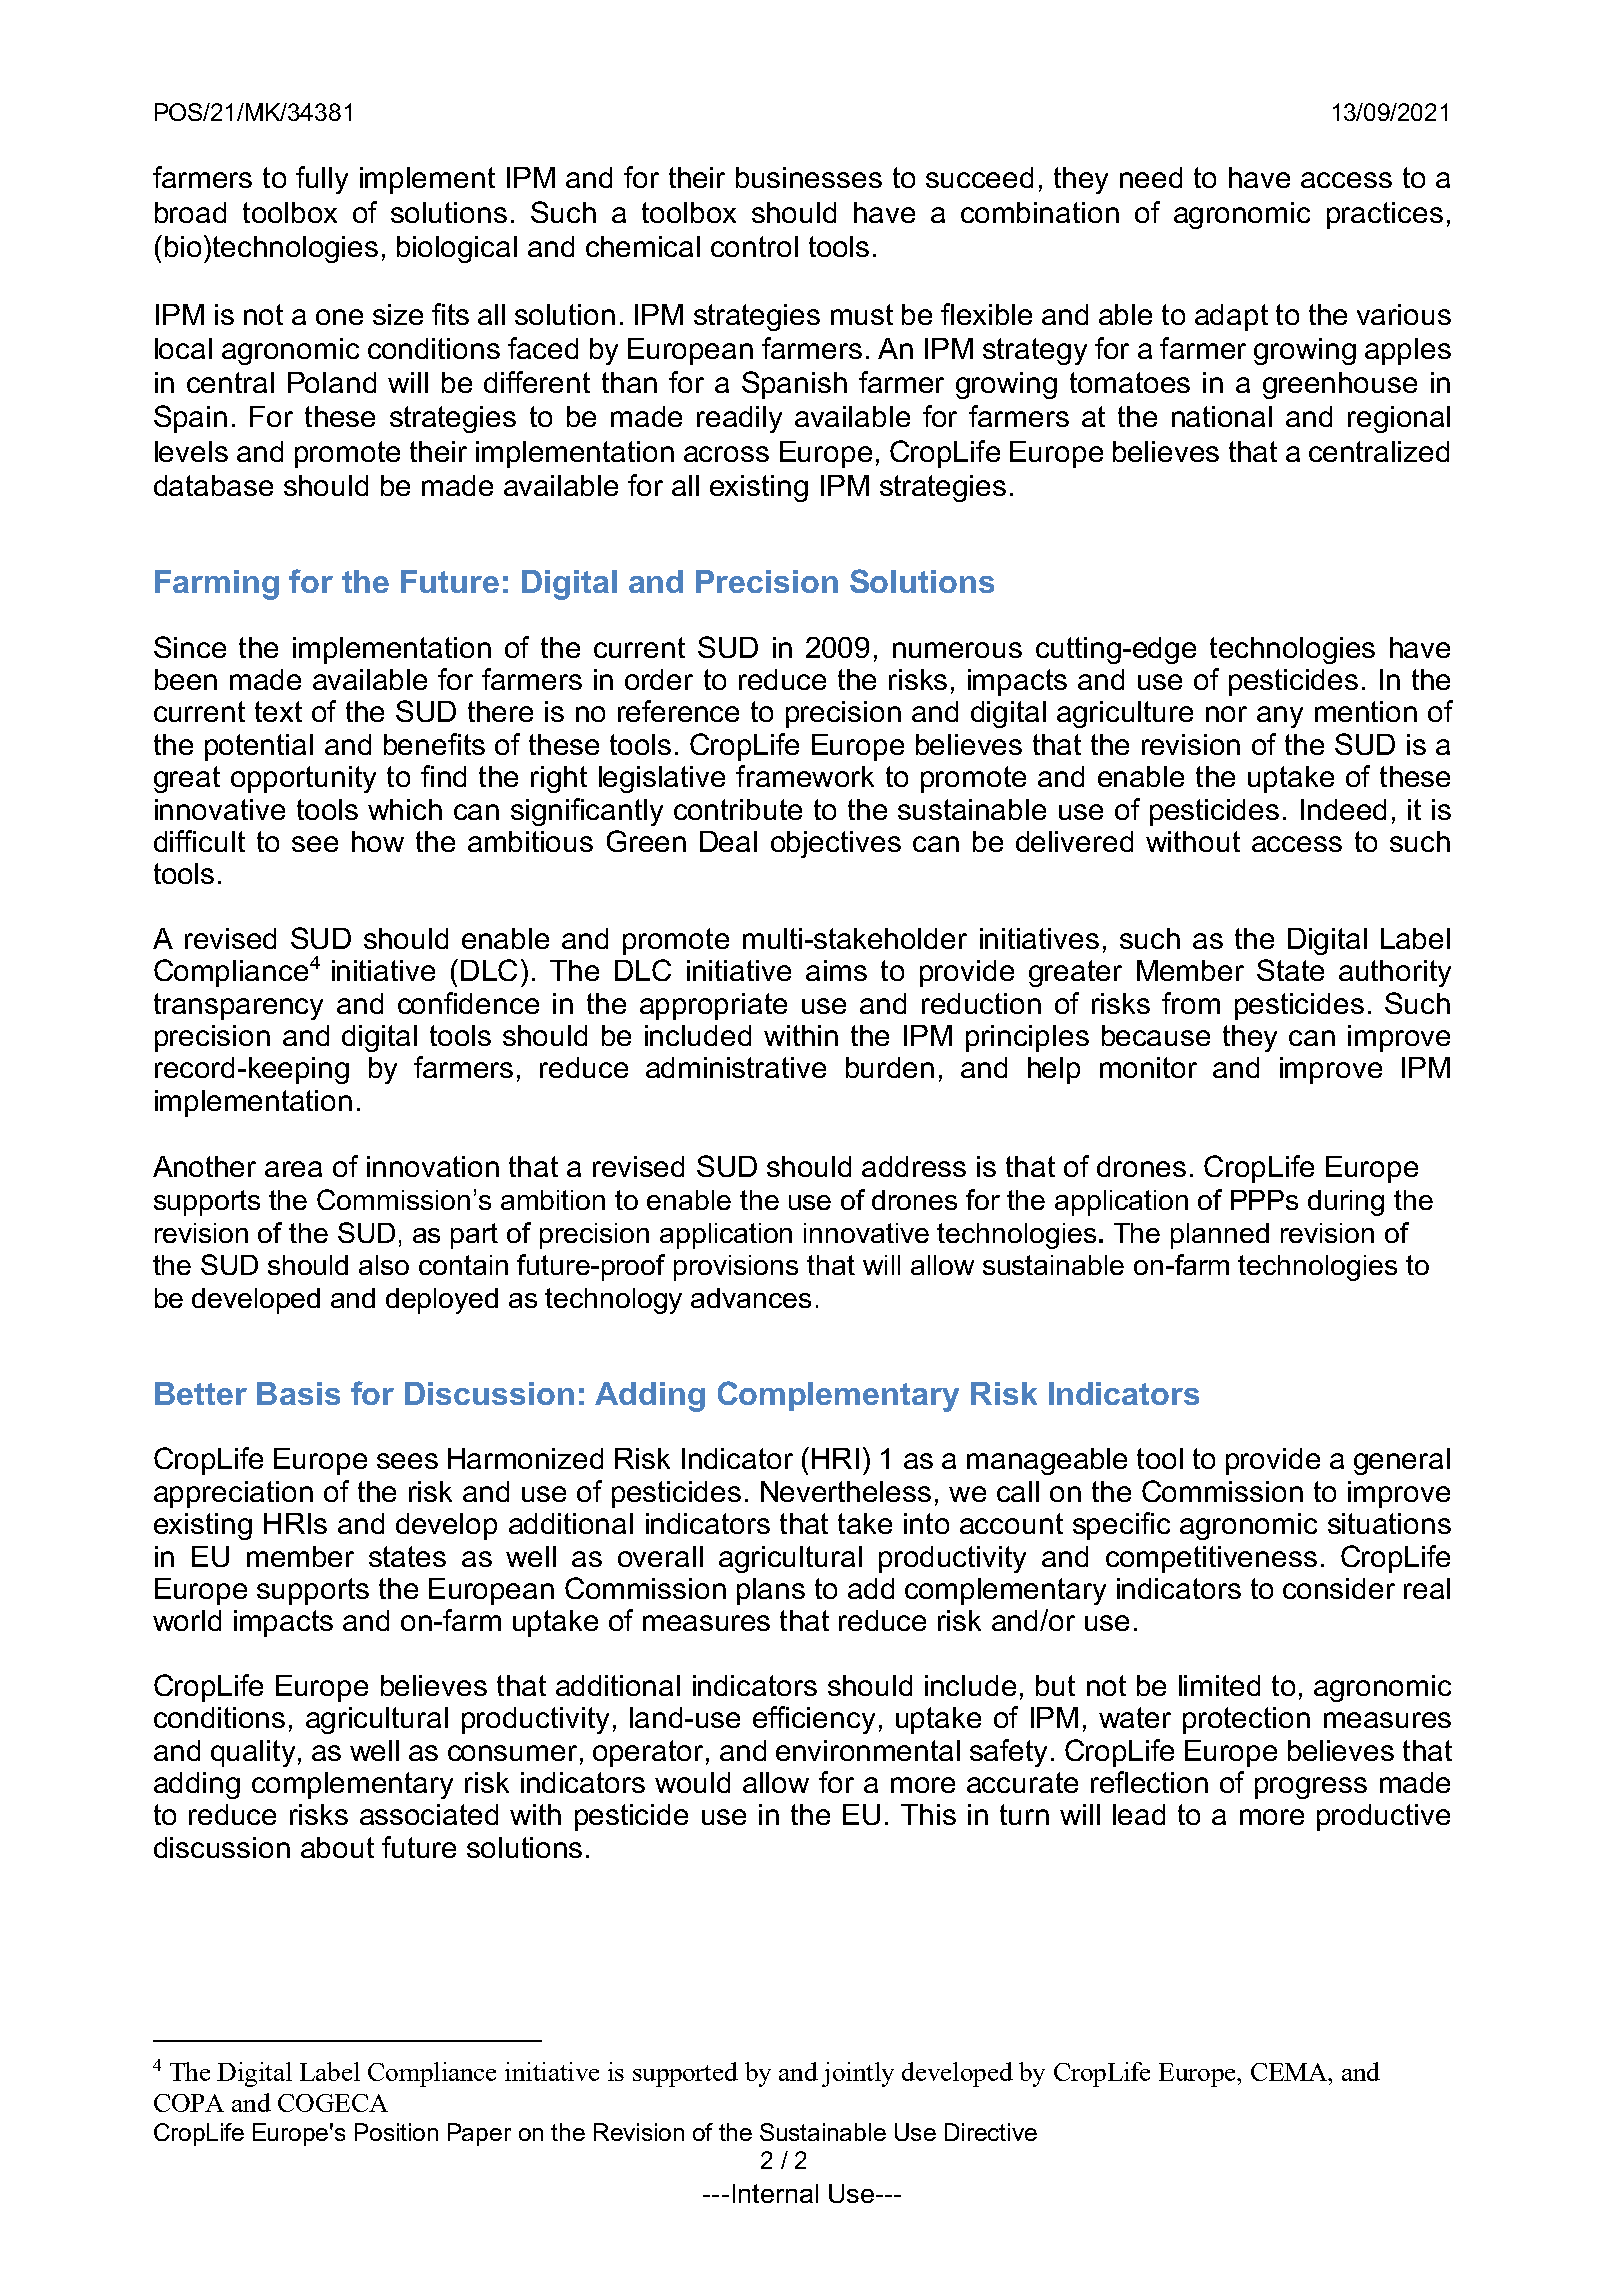  What do you see at coordinates (1343, 809) in the image?
I see `Indeed` at bounding box center [1343, 809].
